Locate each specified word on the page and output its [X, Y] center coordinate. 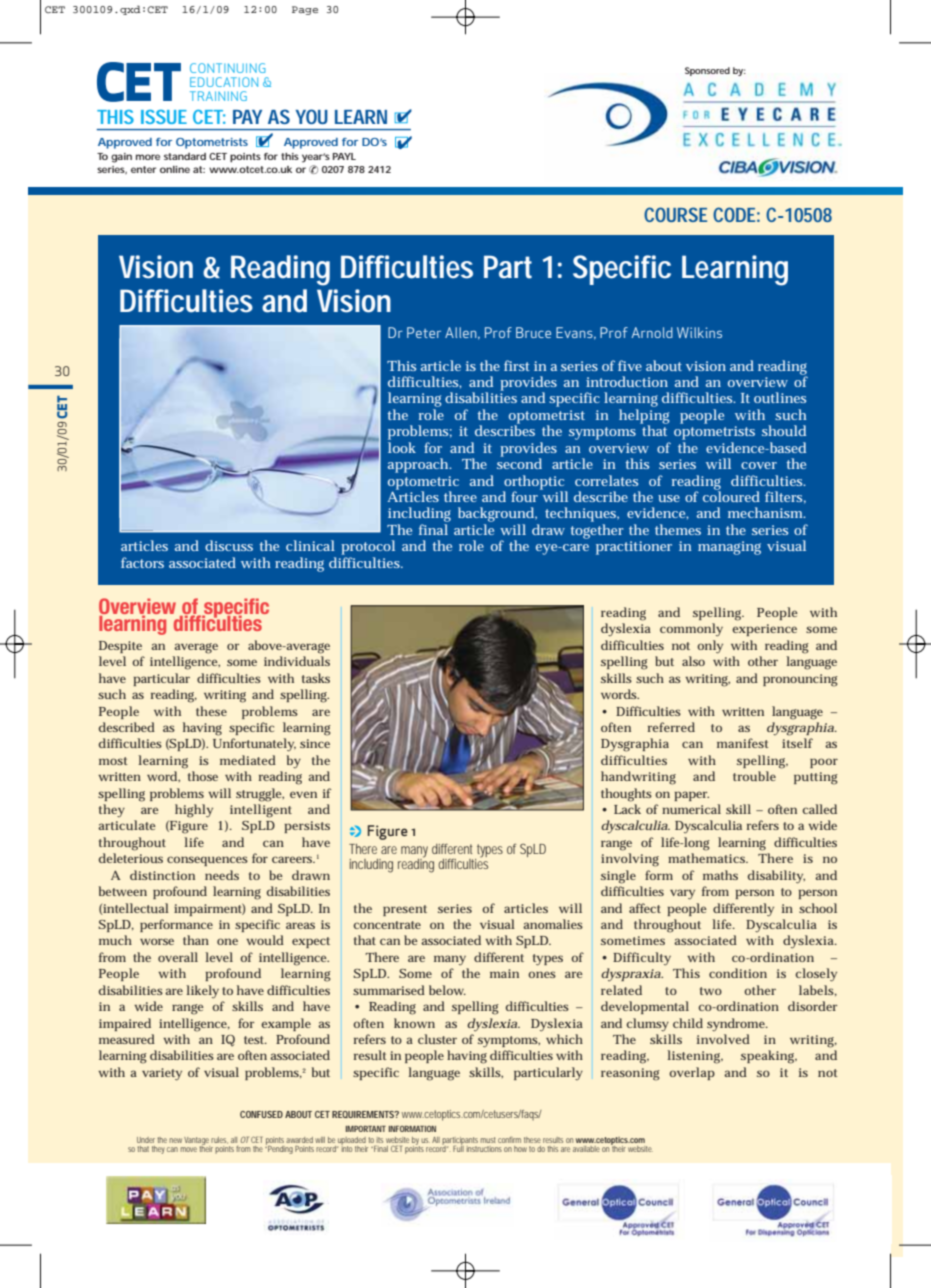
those [203, 776]
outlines [780, 397]
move [189, 1149]
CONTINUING [228, 68]
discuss [229, 545]
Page [305, 10]
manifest [743, 743]
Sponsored [707, 71]
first [517, 365]
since [315, 743]
